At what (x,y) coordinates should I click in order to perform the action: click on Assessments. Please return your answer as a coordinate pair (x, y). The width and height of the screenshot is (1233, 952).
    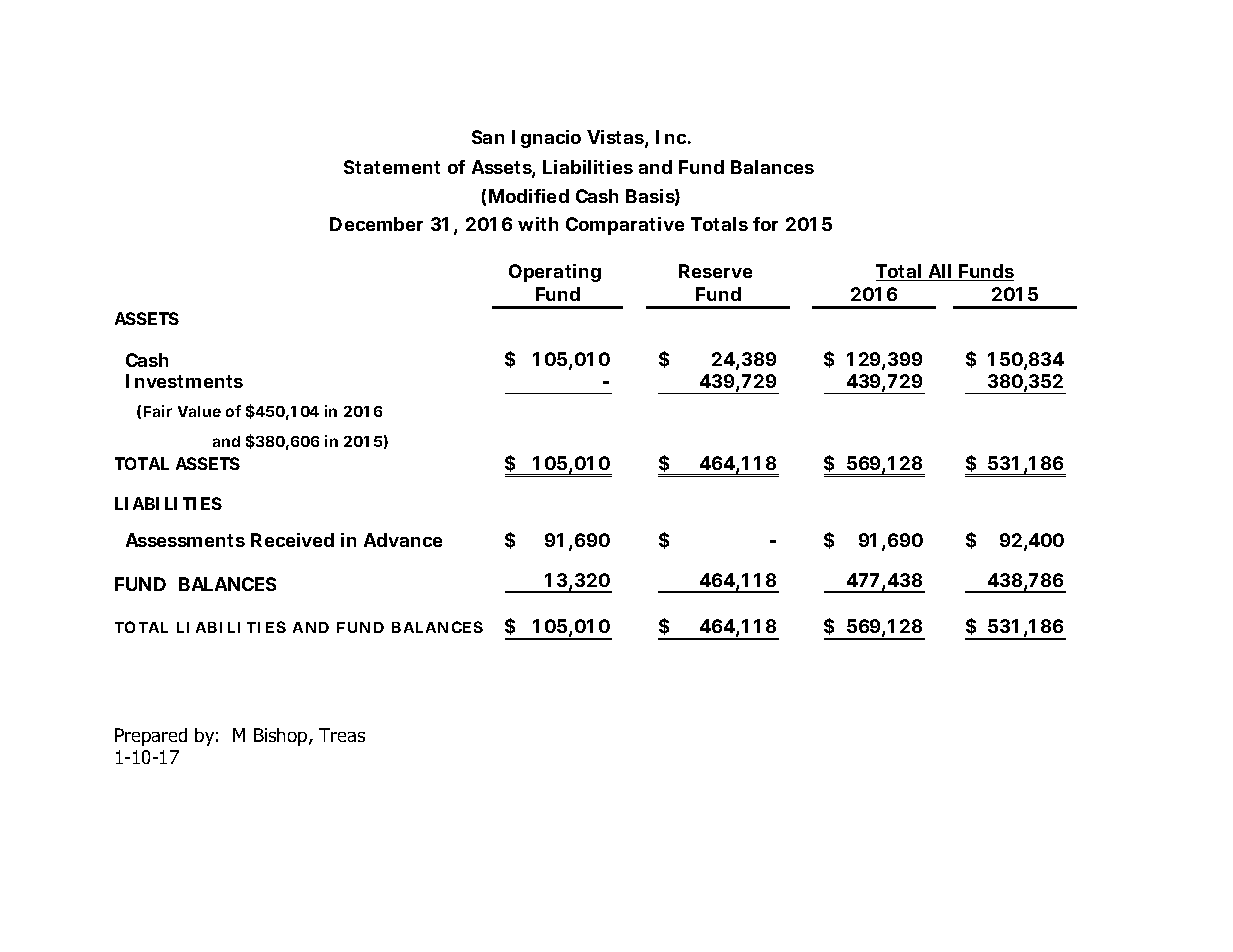
    Looking at the image, I should click on (185, 540).
